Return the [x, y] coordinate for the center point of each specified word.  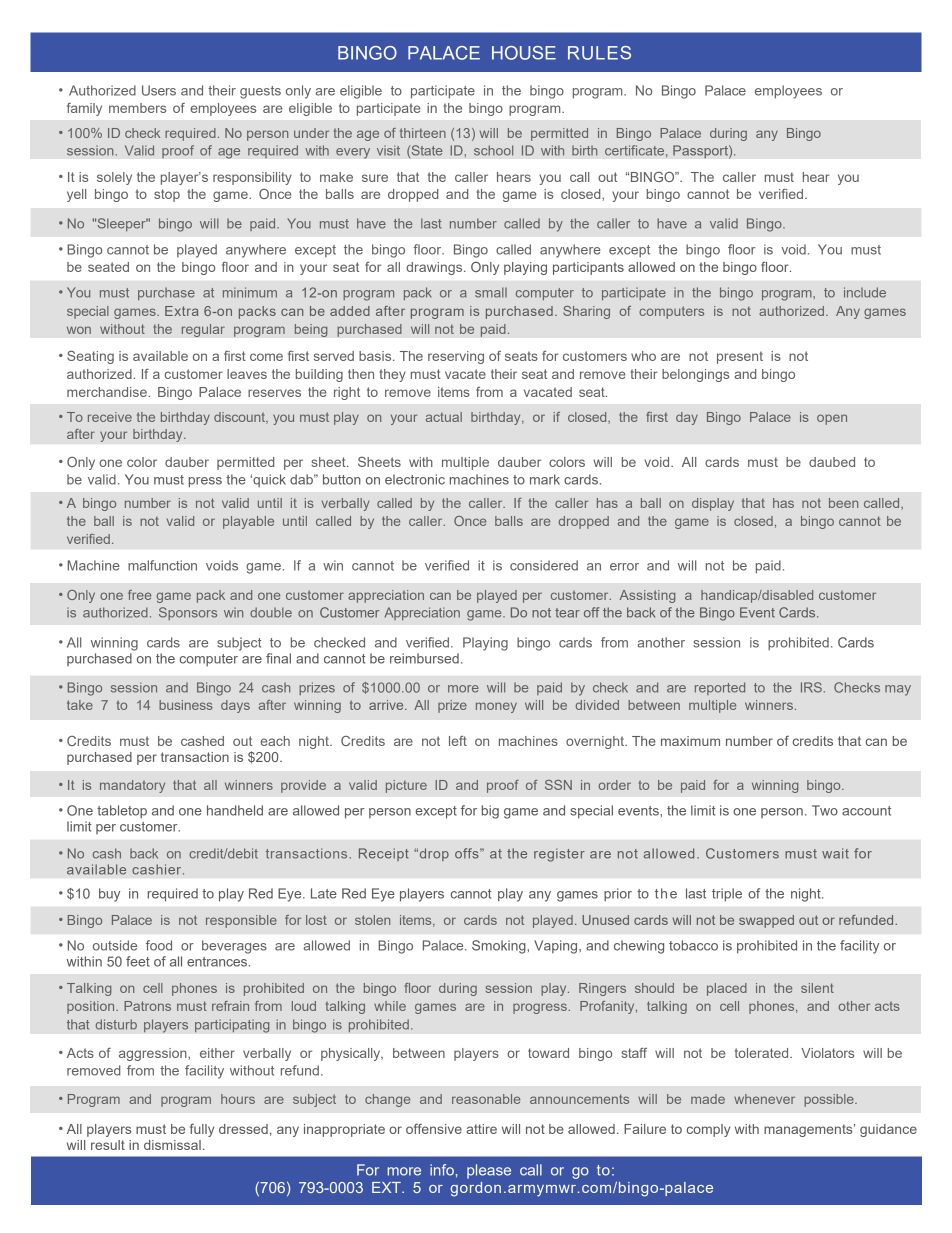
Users [159, 90]
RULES [599, 53]
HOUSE [524, 53]
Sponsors [188, 613]
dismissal [172, 1145]
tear [567, 613]
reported [720, 688]
